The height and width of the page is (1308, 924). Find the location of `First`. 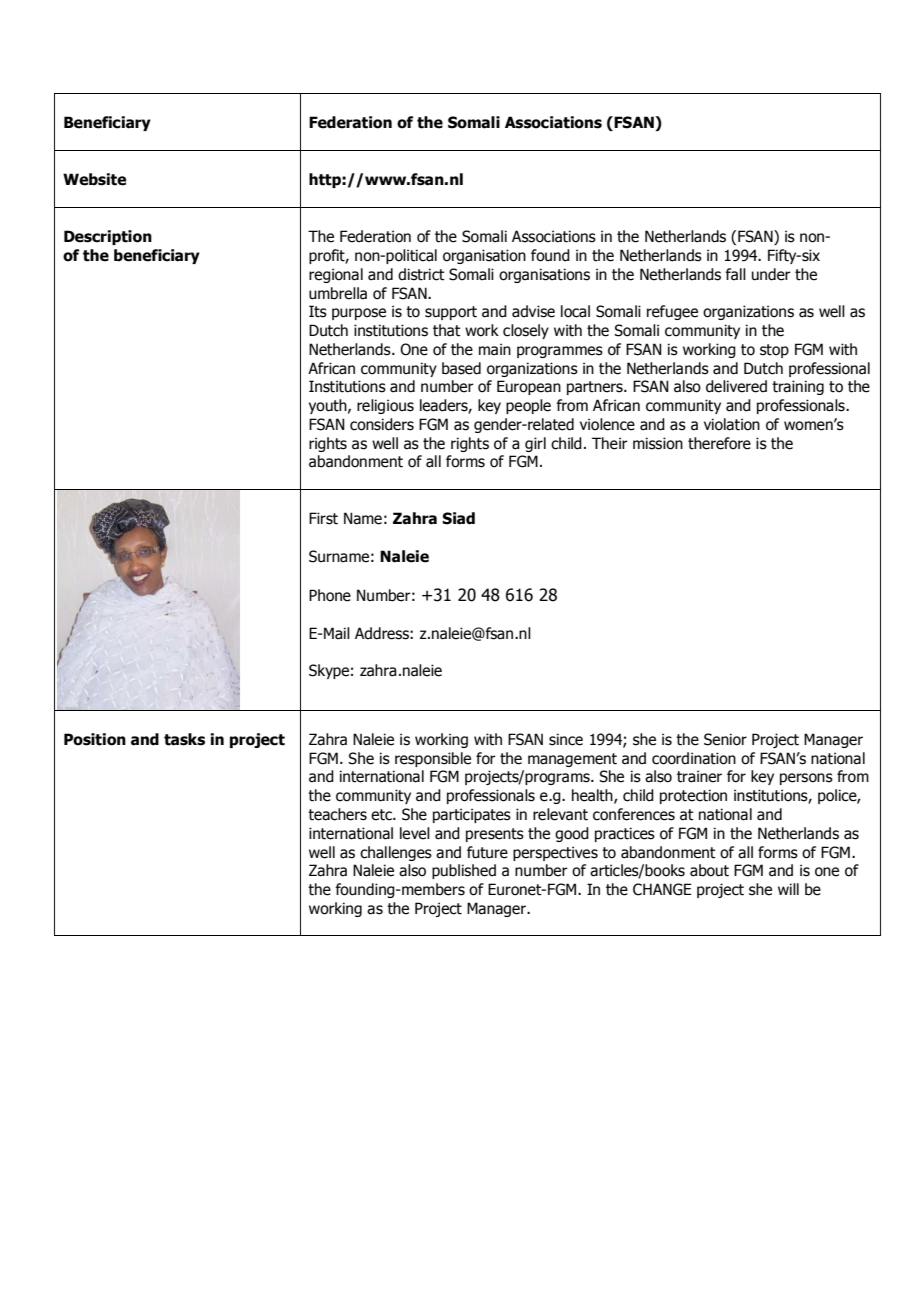

First is located at coordinates (323, 518).
